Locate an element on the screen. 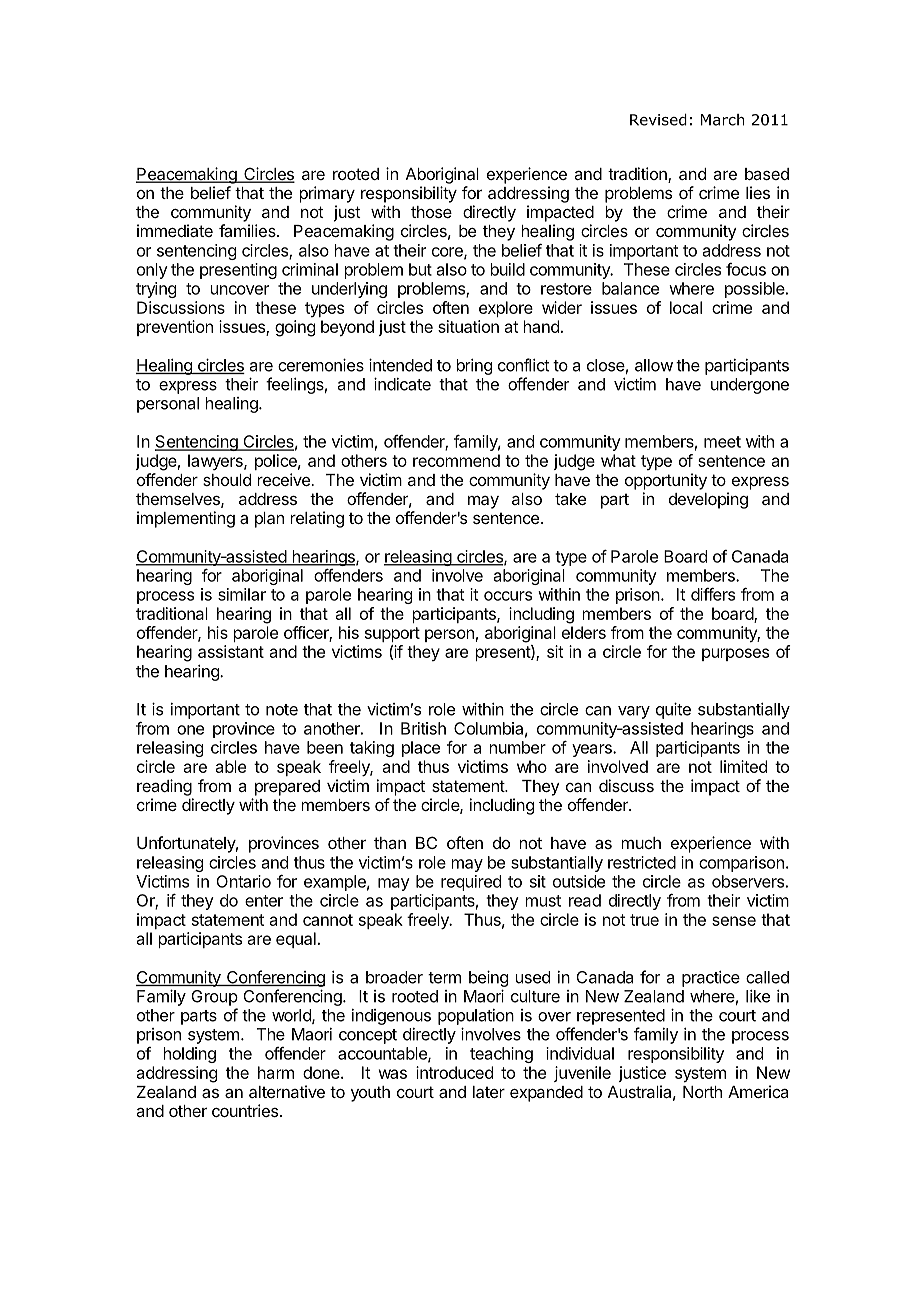  introduced is located at coordinates (454, 1072).
